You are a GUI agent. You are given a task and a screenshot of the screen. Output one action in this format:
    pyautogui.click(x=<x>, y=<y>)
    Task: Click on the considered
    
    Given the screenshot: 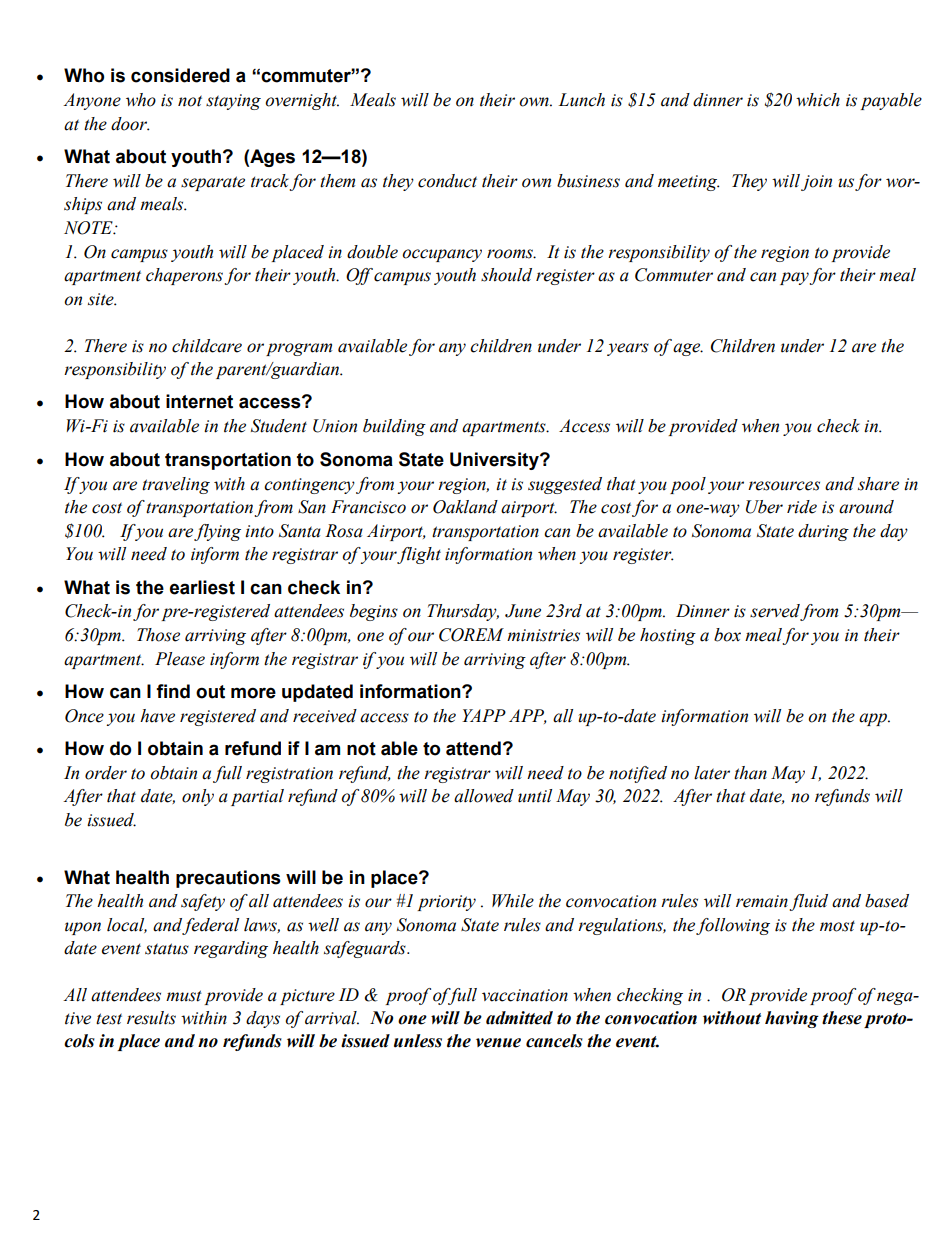 What is the action you would take?
    pyautogui.click(x=180, y=75)
